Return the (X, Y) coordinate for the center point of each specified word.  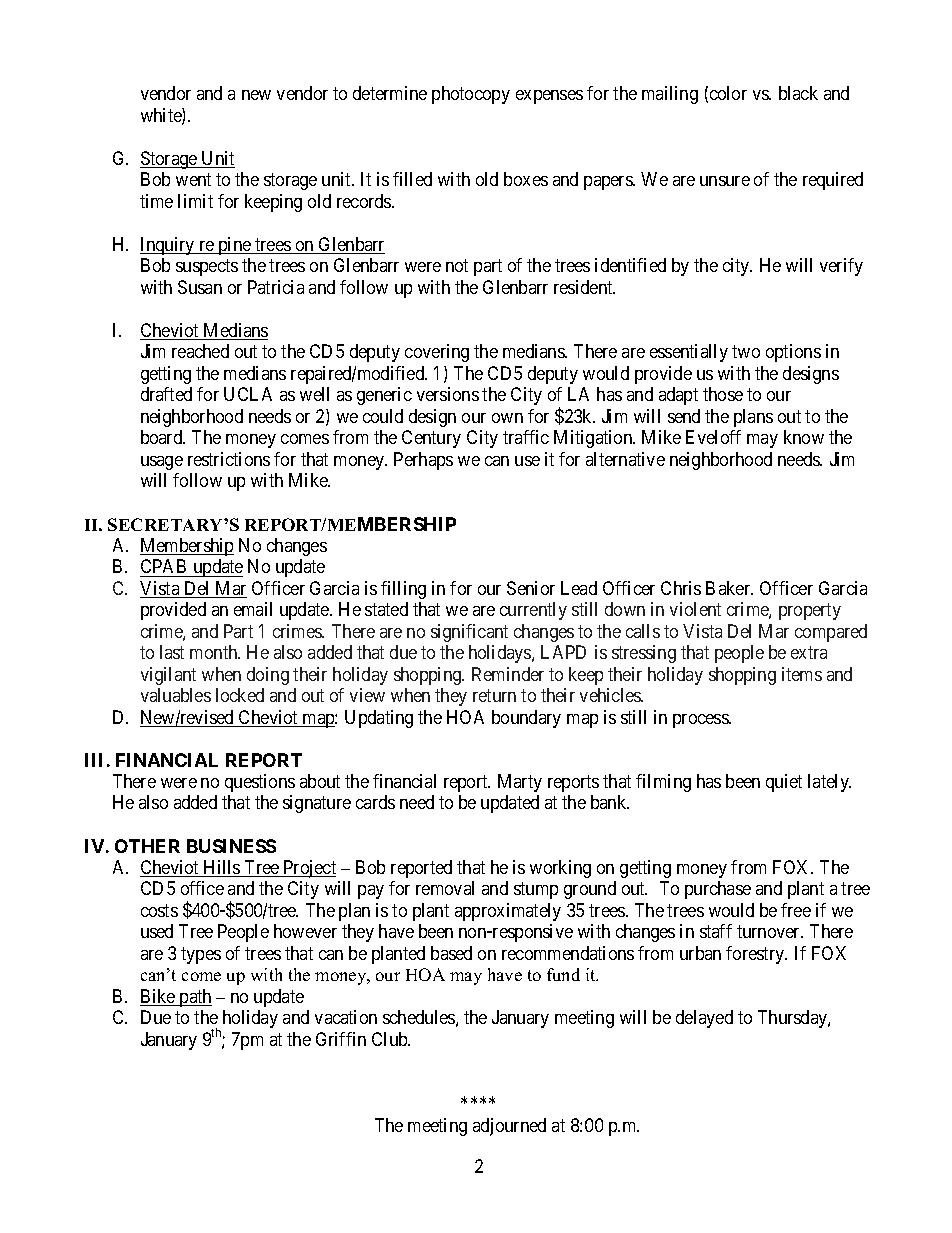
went (193, 180)
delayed (704, 1019)
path (194, 998)
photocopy (471, 95)
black (798, 93)
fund (563, 974)
